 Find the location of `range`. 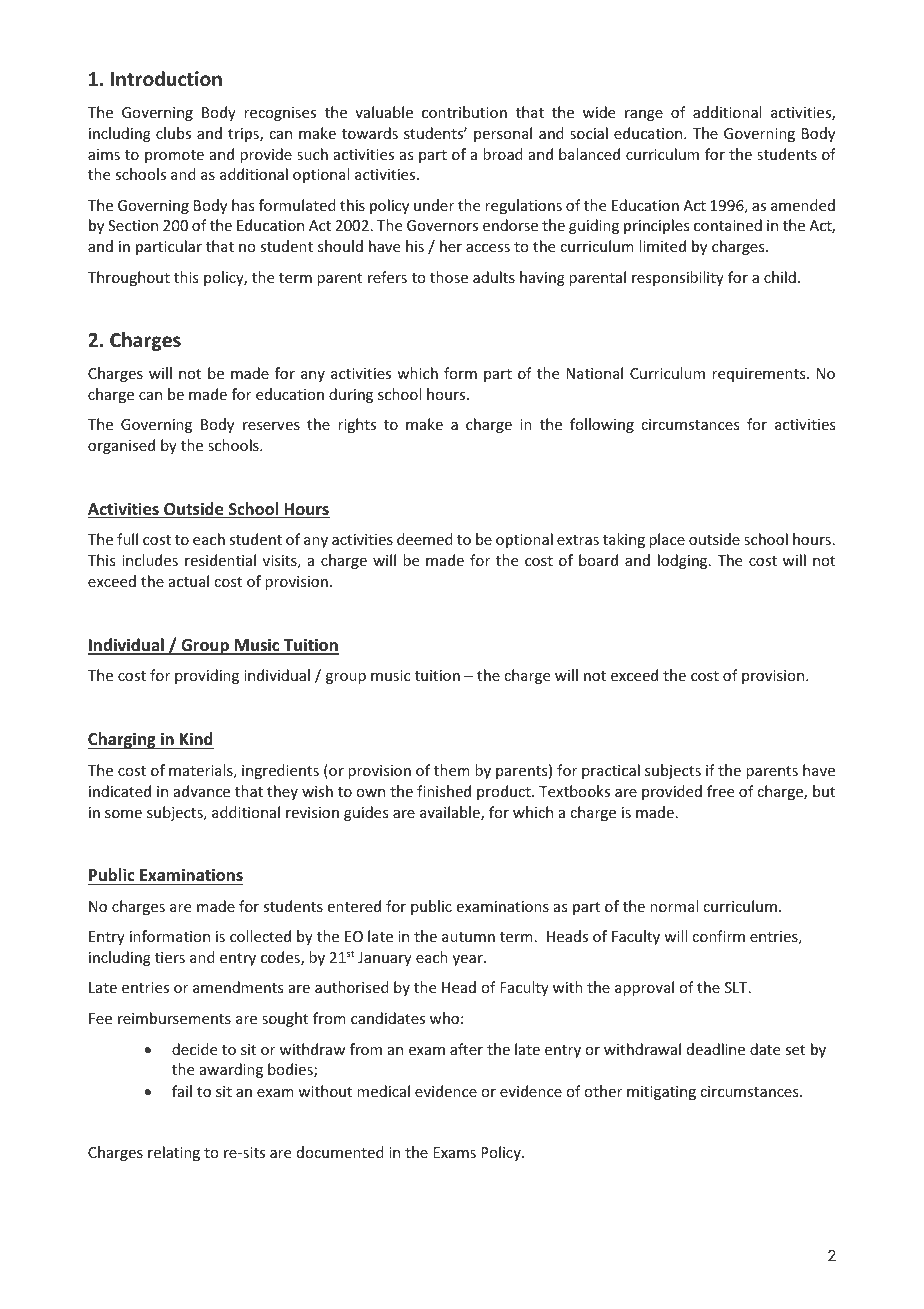

range is located at coordinates (644, 115).
